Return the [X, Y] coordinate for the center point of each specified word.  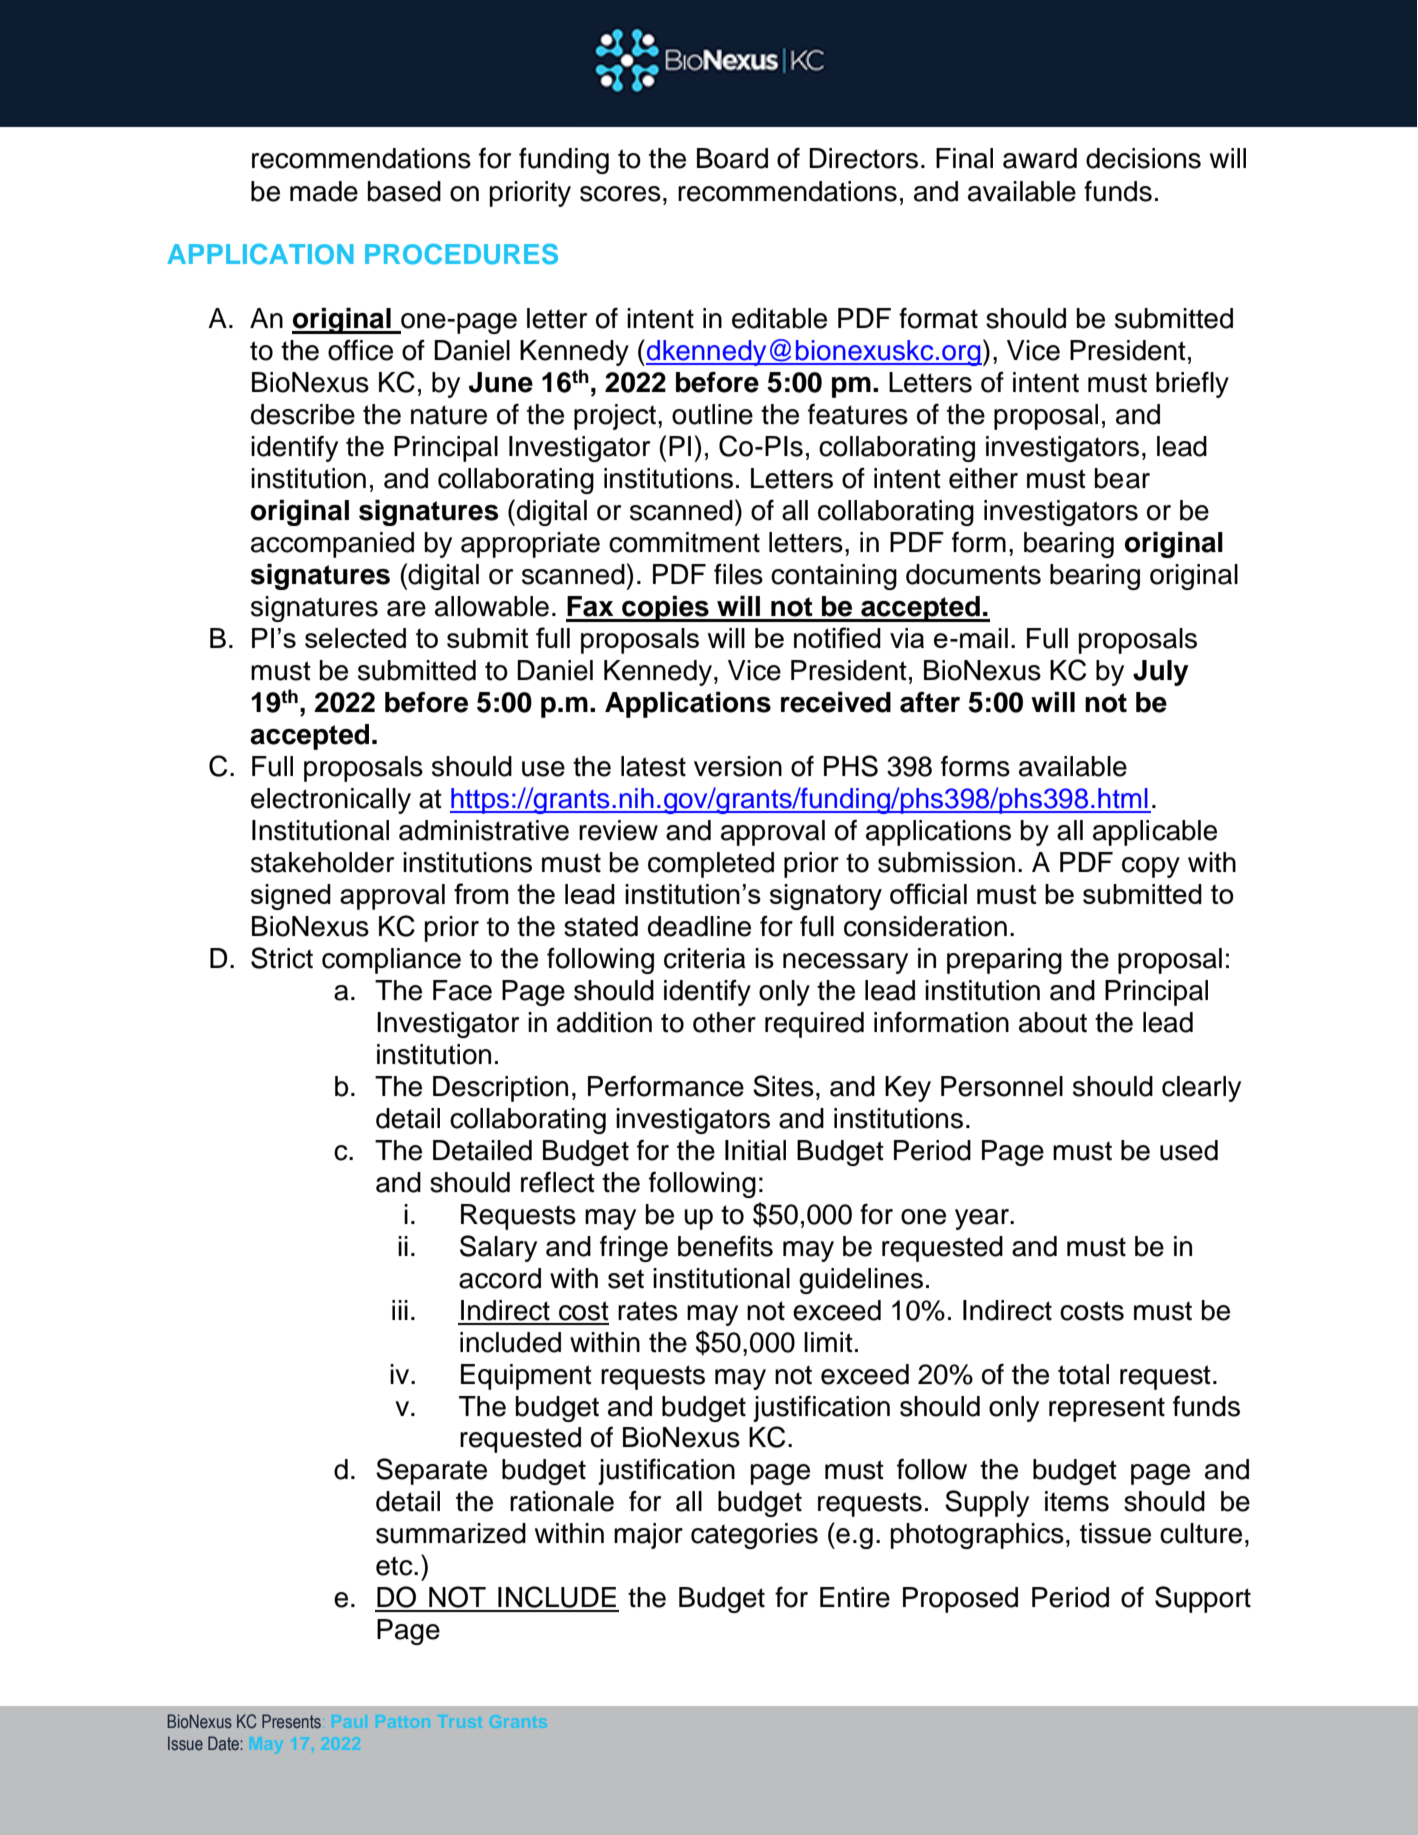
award [1040, 158]
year [983, 1219]
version [738, 766]
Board [732, 158]
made [324, 191]
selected [355, 638]
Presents [291, 1721]
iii [400, 1310]
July [1161, 673]
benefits [725, 1246]
